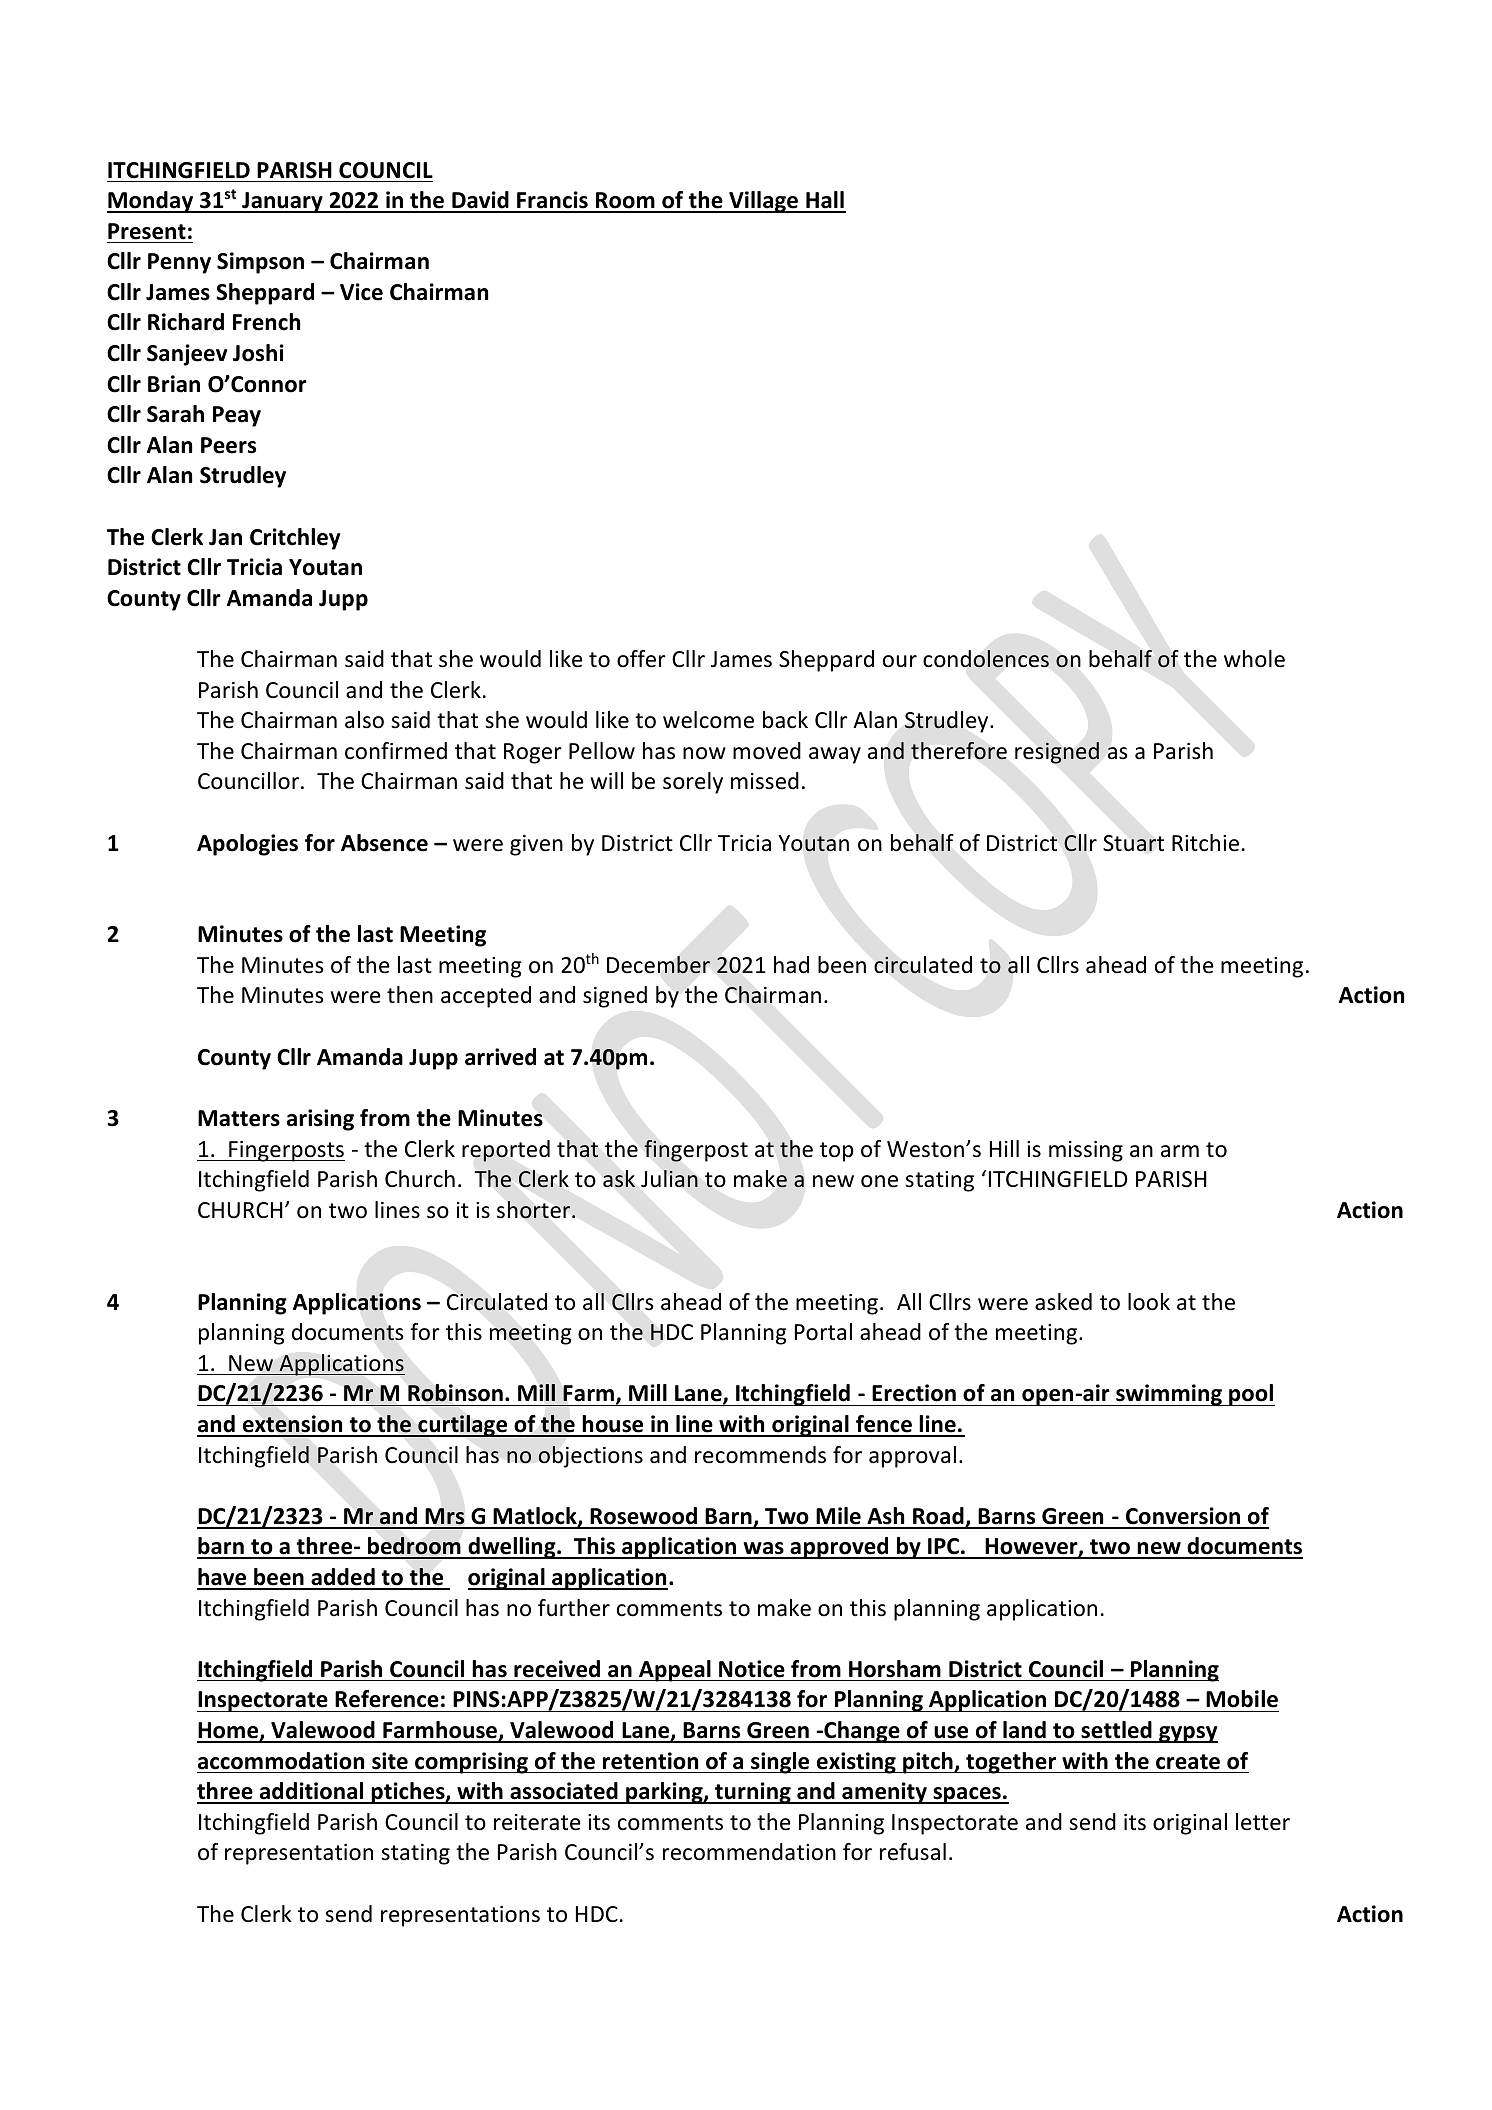  I want to click on Village, so click(763, 202).
